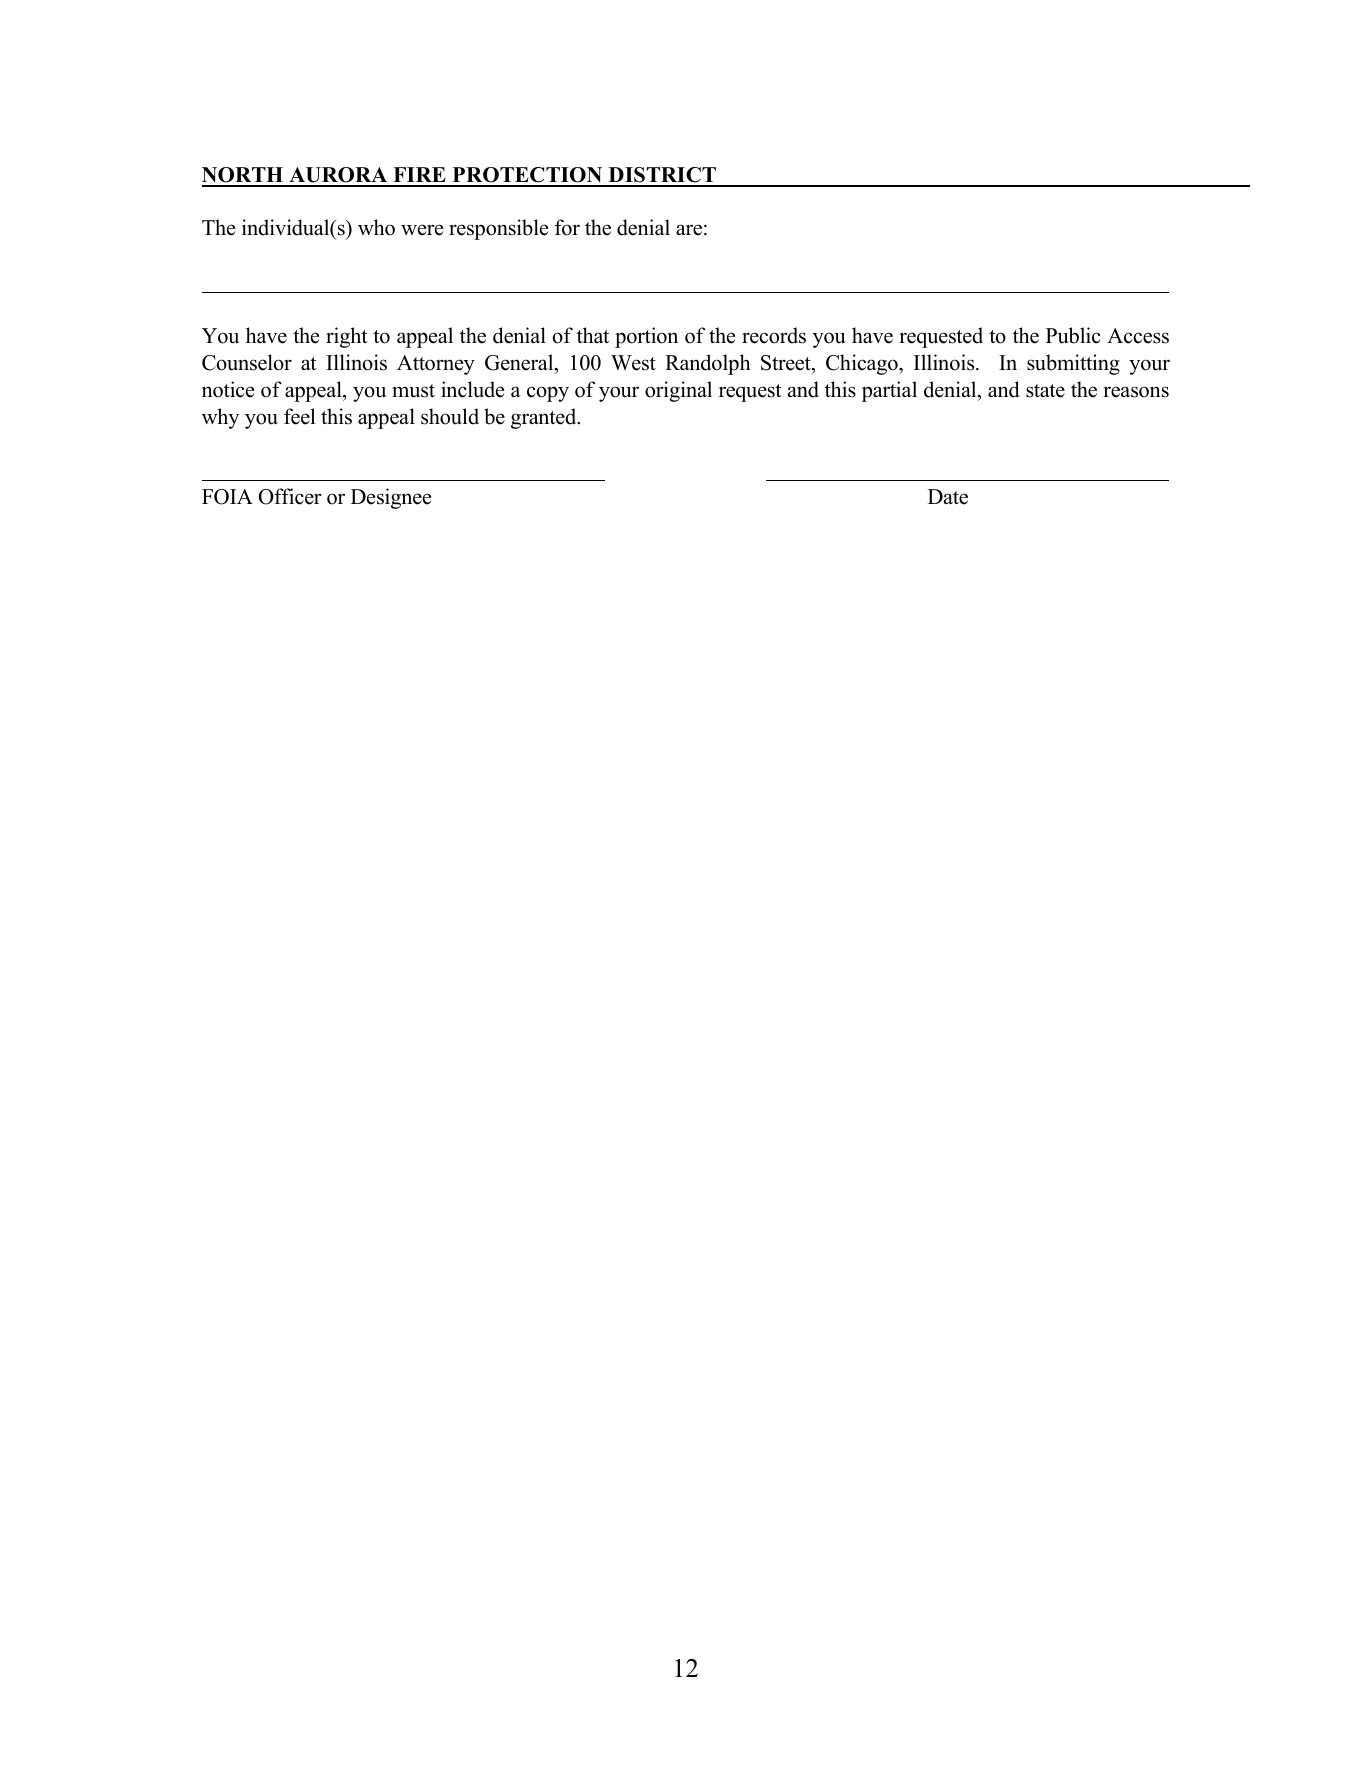  Describe the element at coordinates (1045, 391) in the screenshot. I see `state` at that location.
